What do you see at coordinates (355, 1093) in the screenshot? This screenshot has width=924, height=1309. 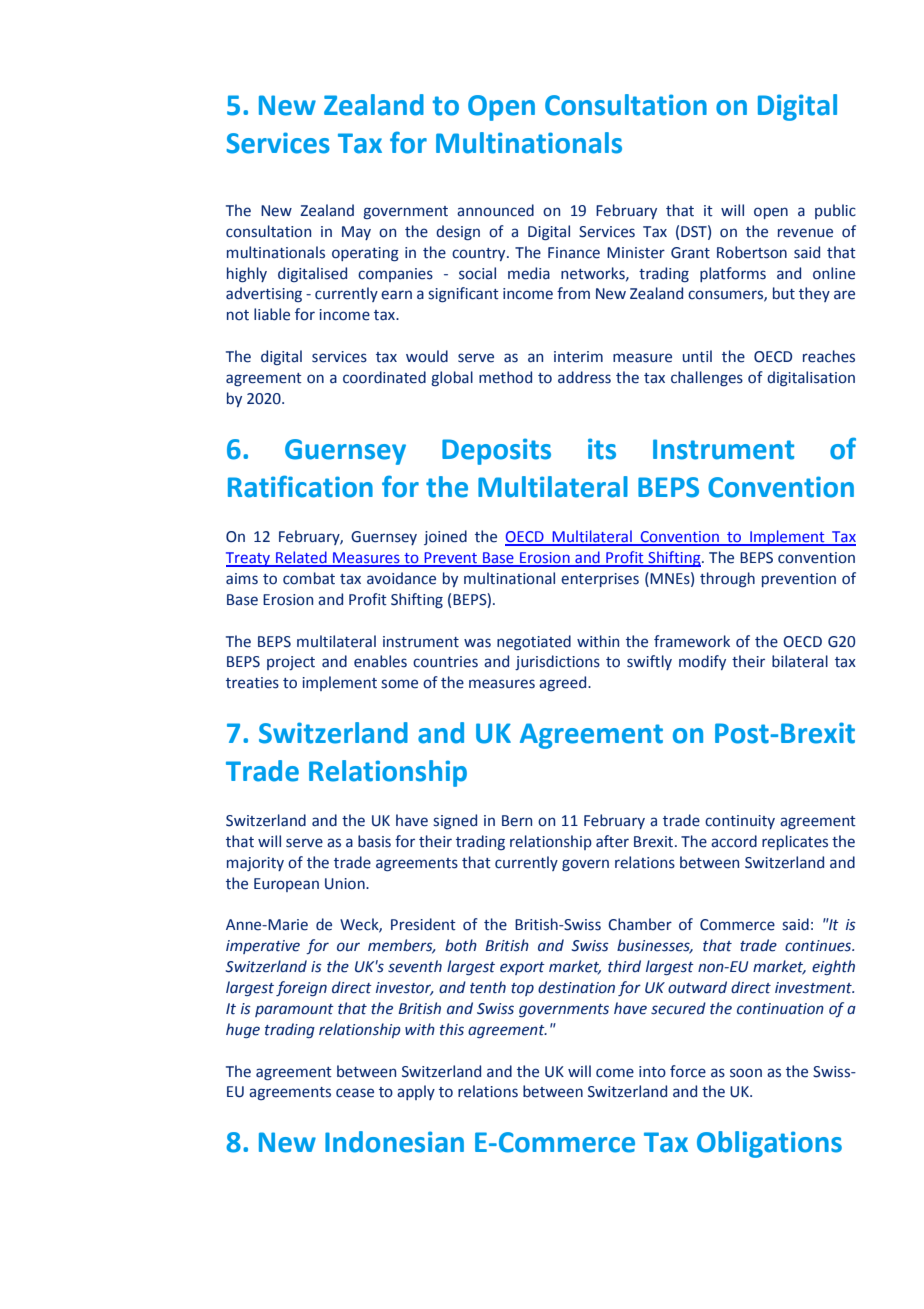 I see `cease` at bounding box center [355, 1093].
